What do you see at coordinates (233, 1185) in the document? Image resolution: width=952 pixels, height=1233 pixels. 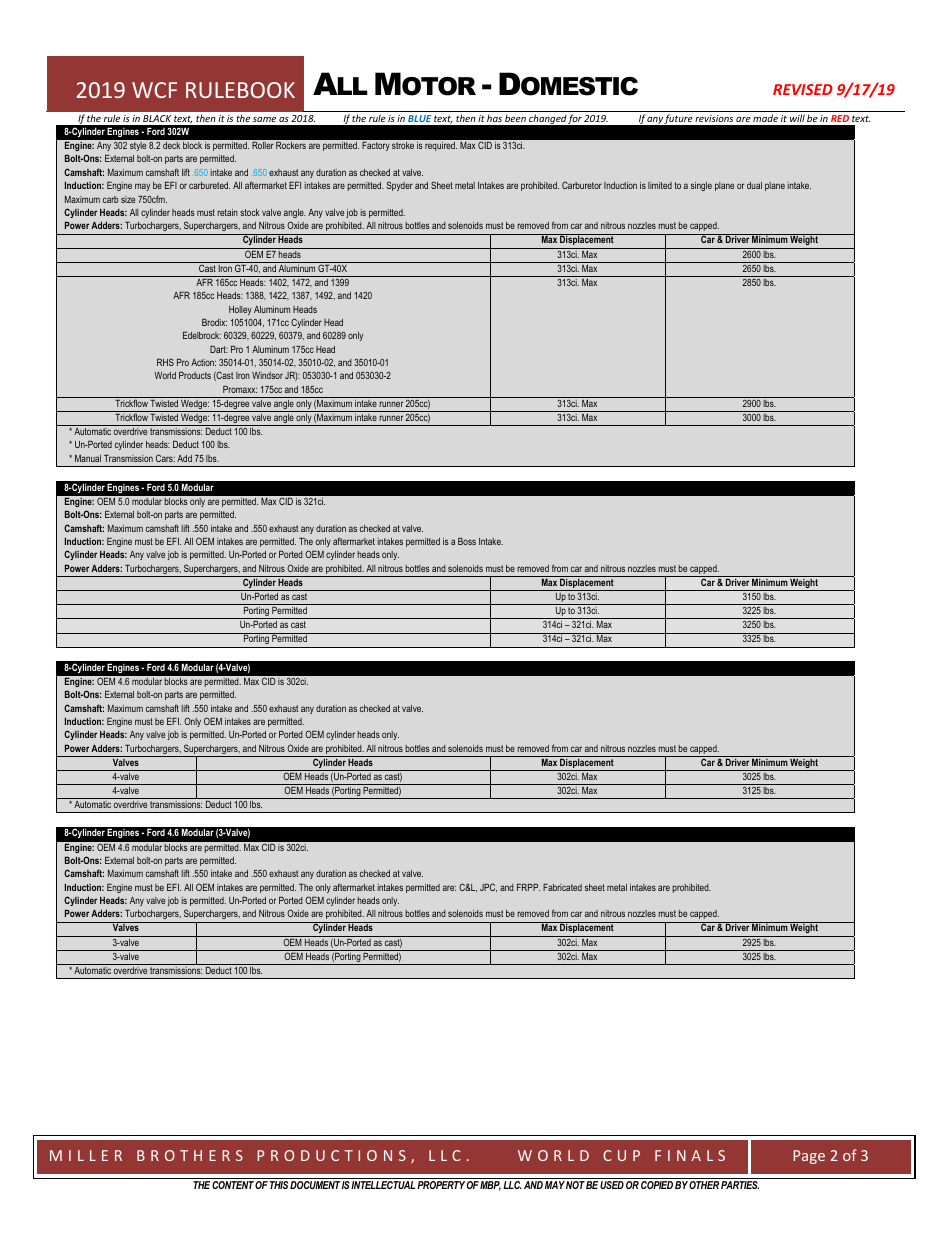 I see `CONTENT` at bounding box center [233, 1185].
